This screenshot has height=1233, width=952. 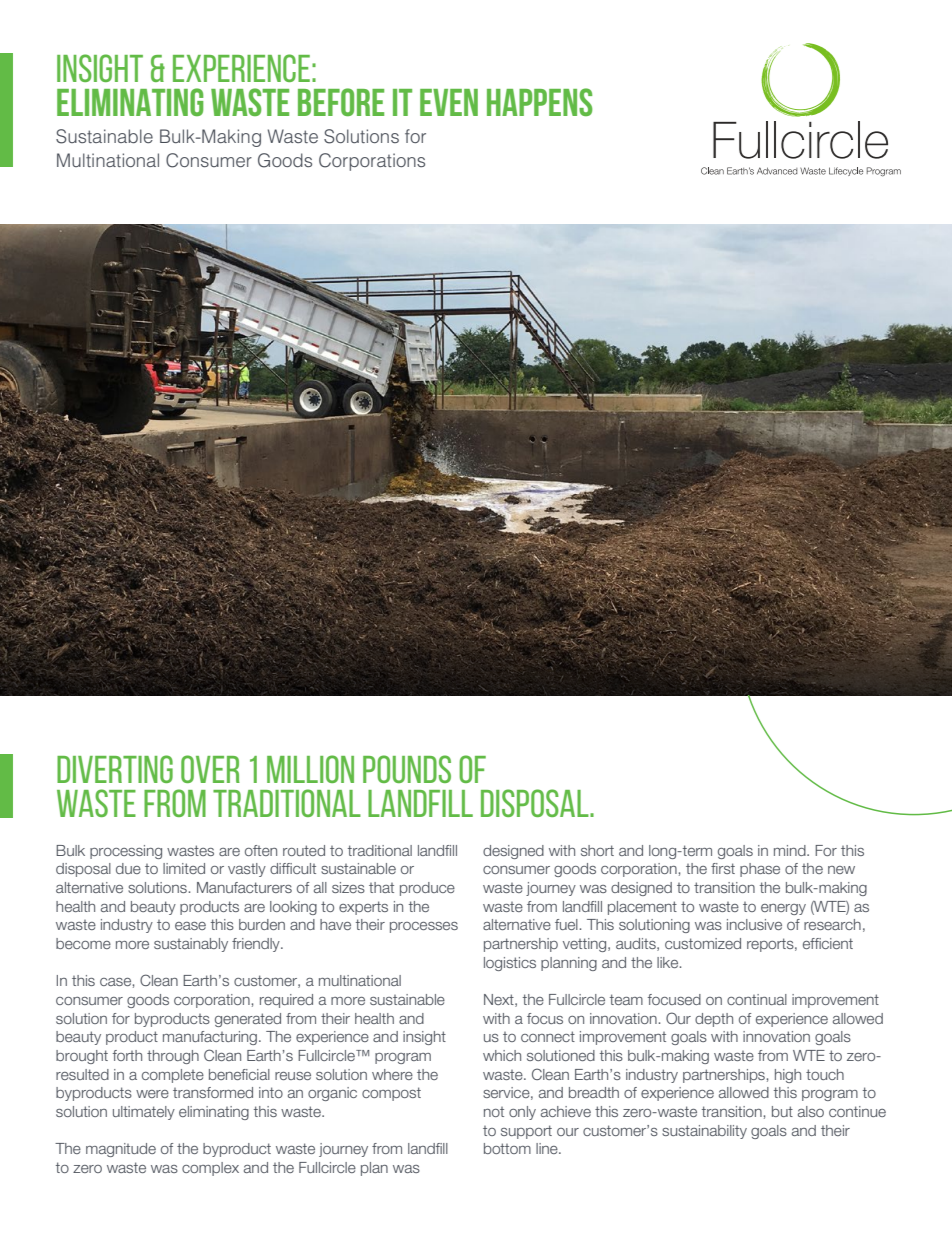 I want to click on mind, so click(x=791, y=850).
